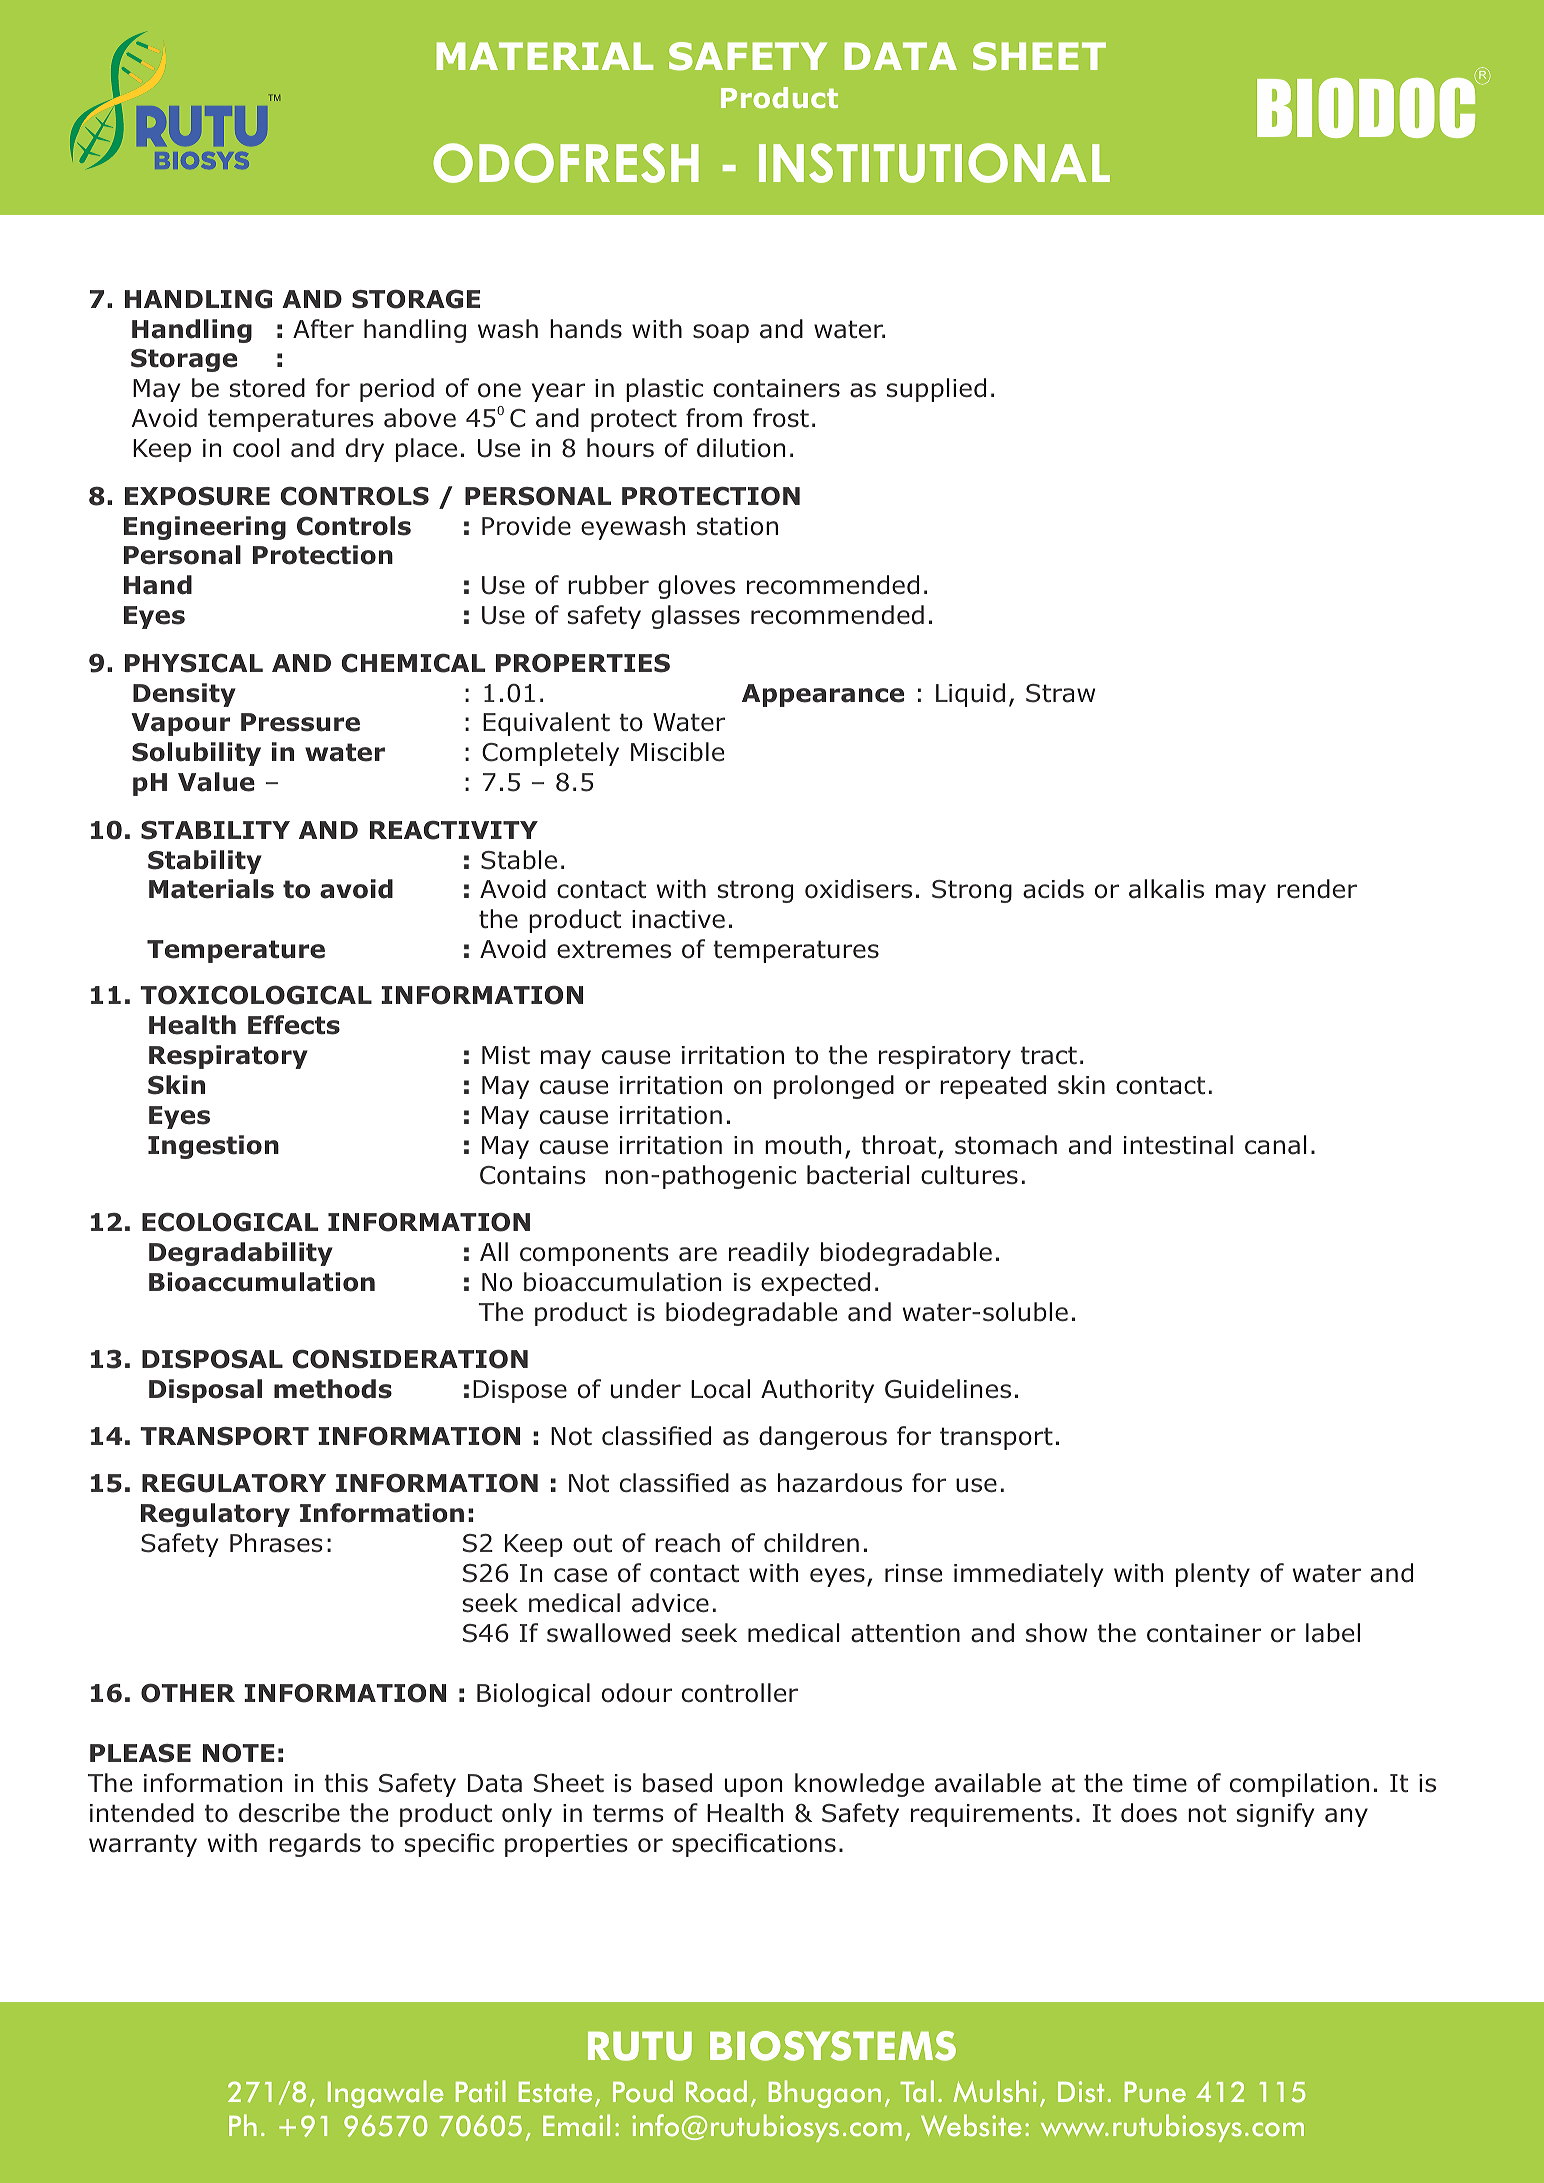  I want to click on Patil, so click(481, 2091).
